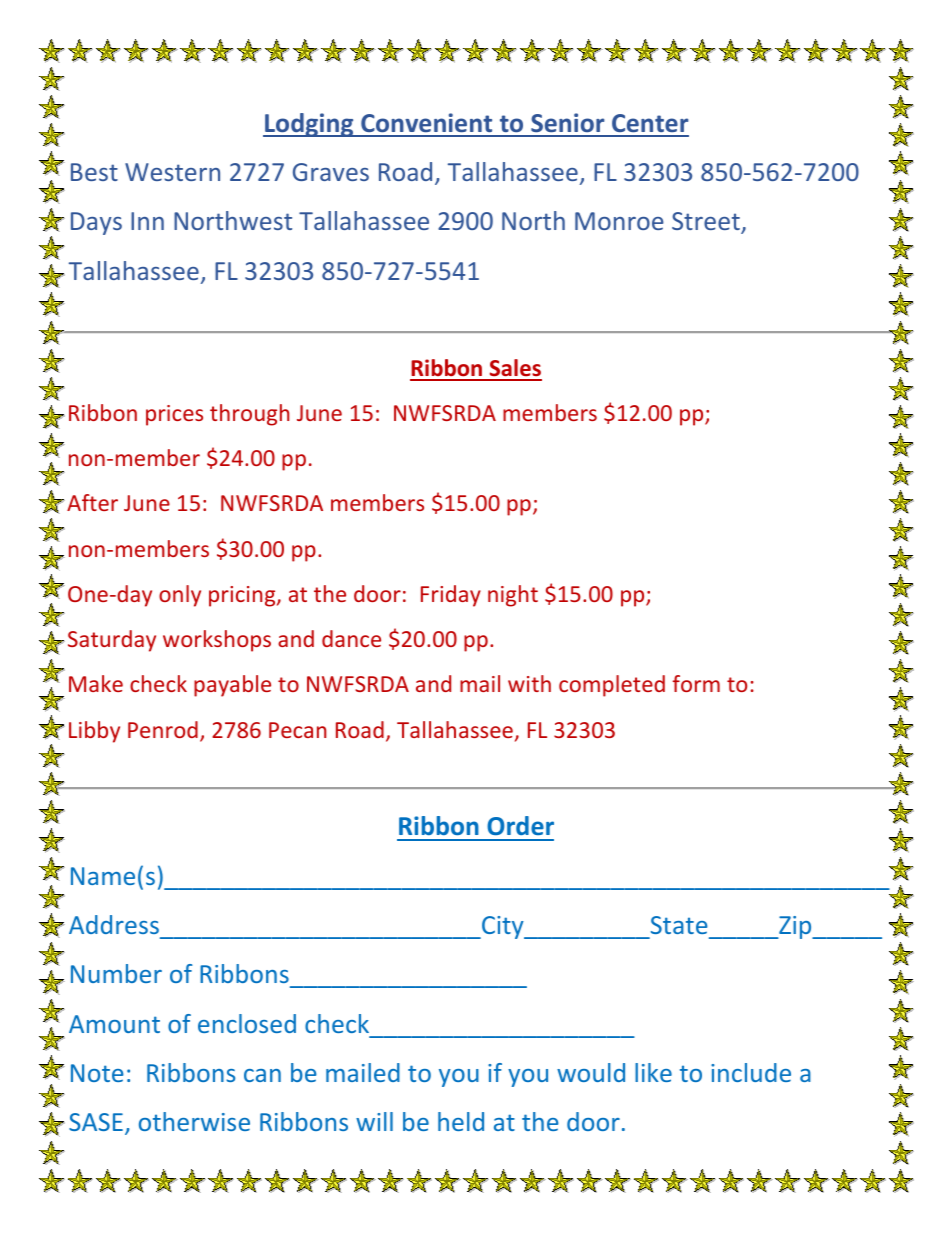 This screenshot has width=952, height=1233. What do you see at coordinates (707, 223) in the screenshot?
I see `Street` at bounding box center [707, 223].
